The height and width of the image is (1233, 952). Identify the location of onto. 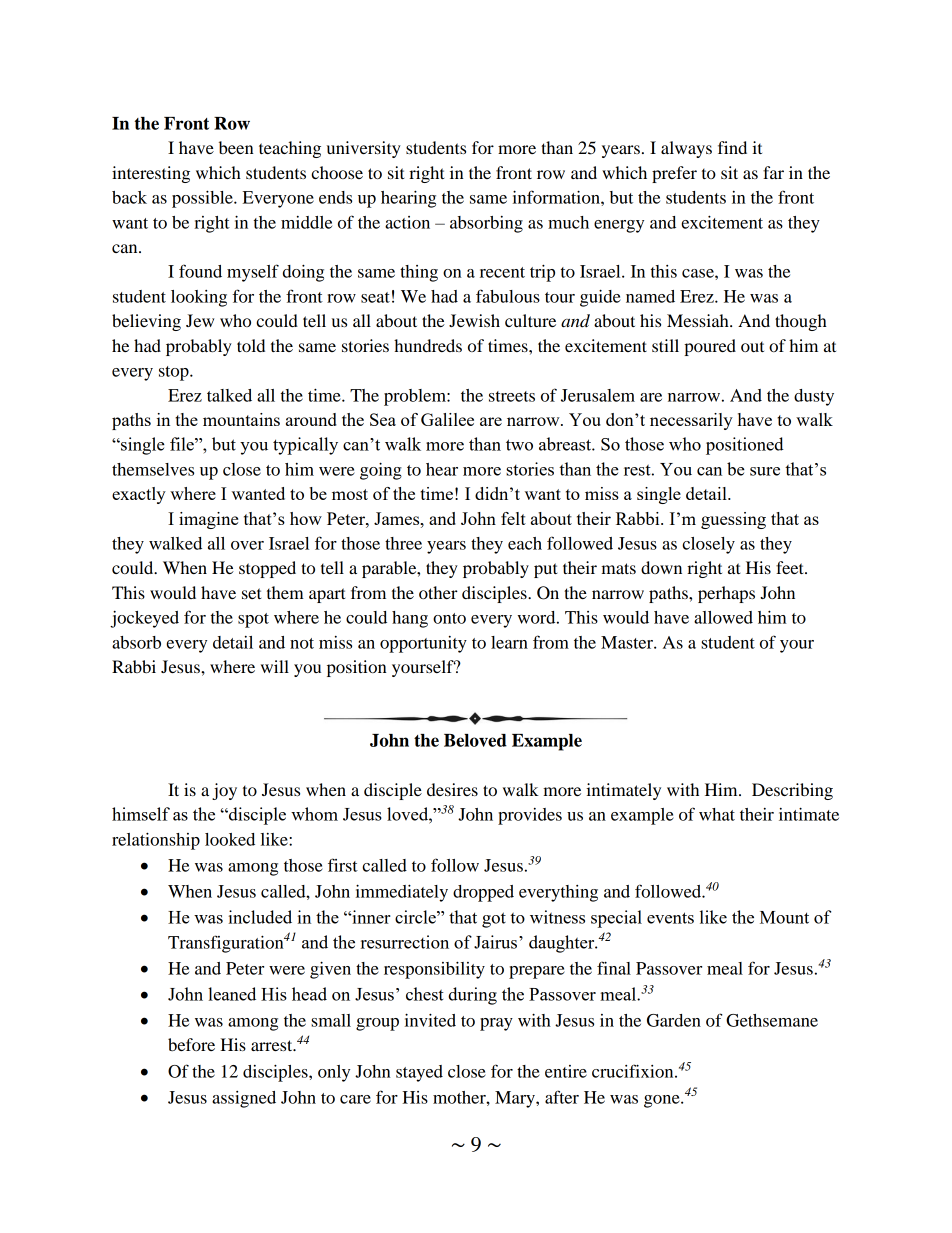
(449, 618).
